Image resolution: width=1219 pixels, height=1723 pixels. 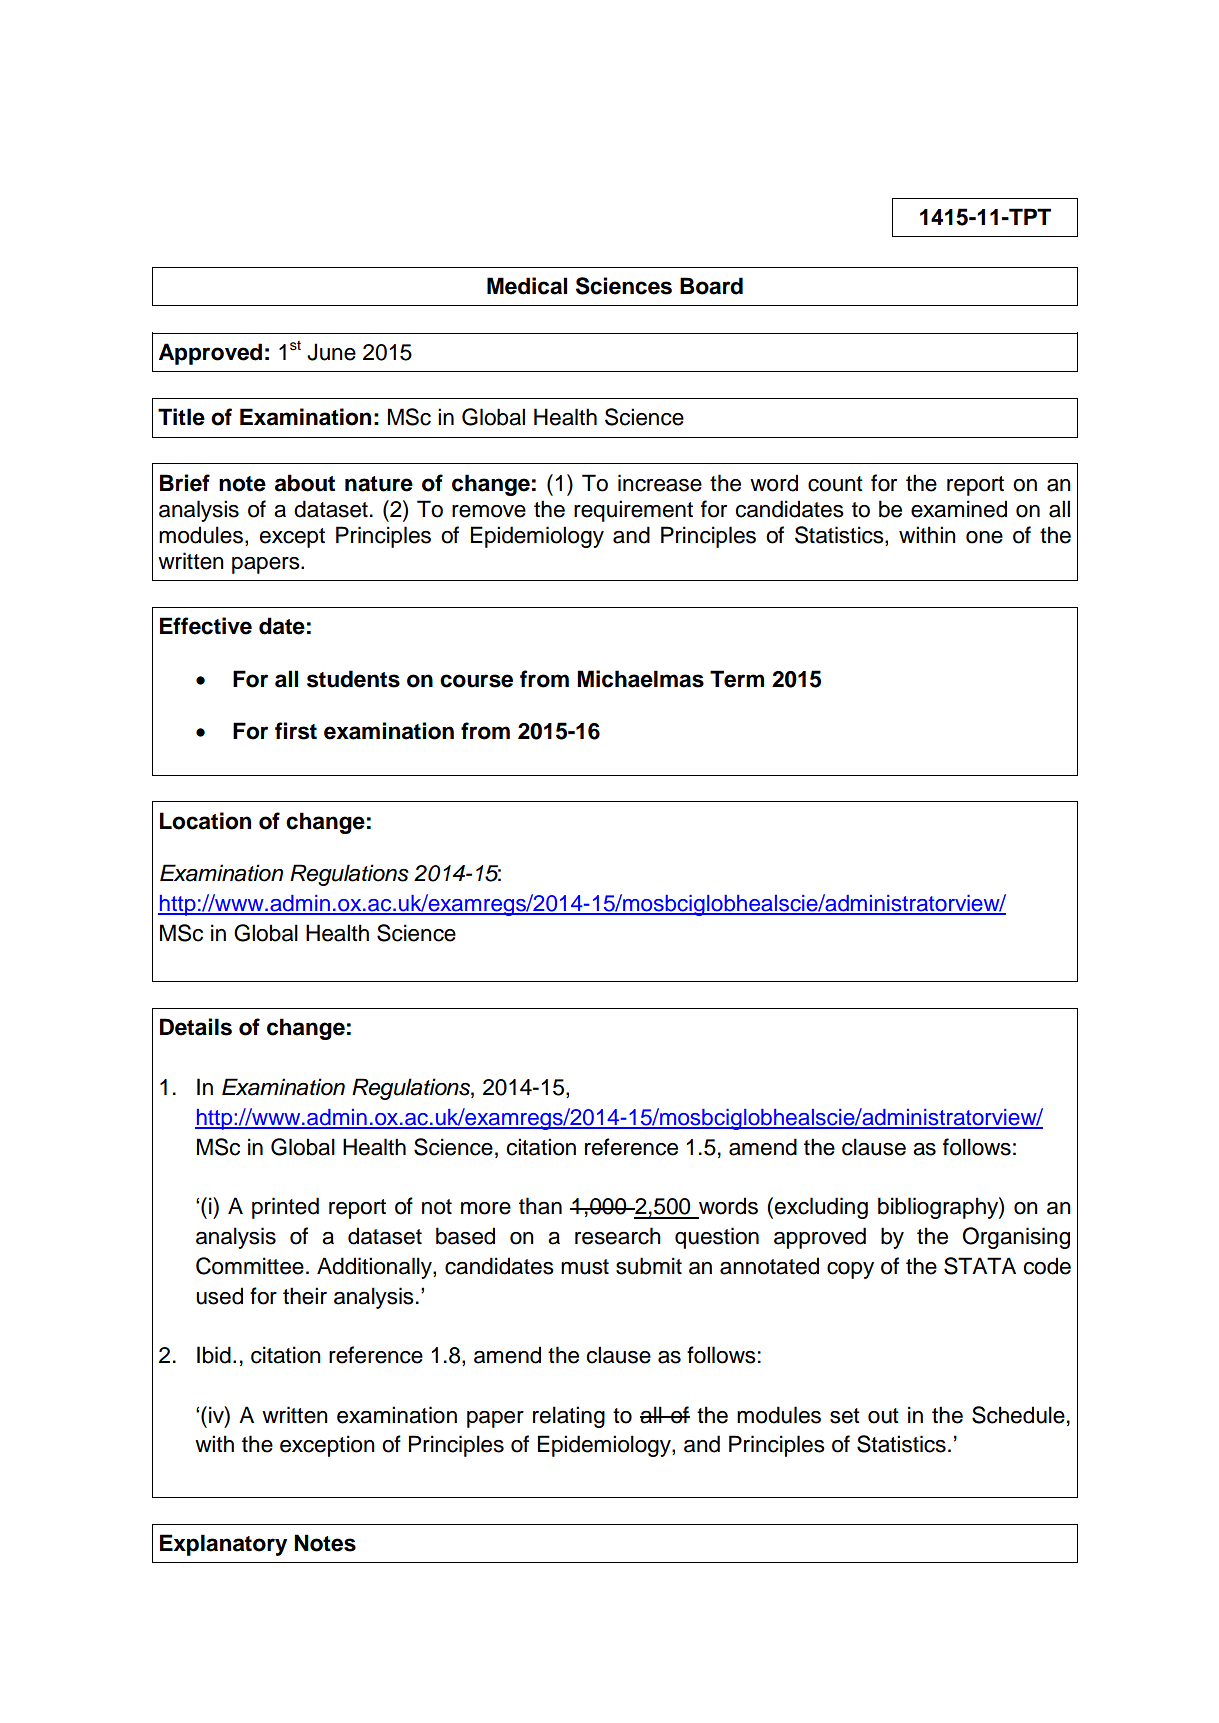 I want to click on Medical, so click(x=527, y=286).
